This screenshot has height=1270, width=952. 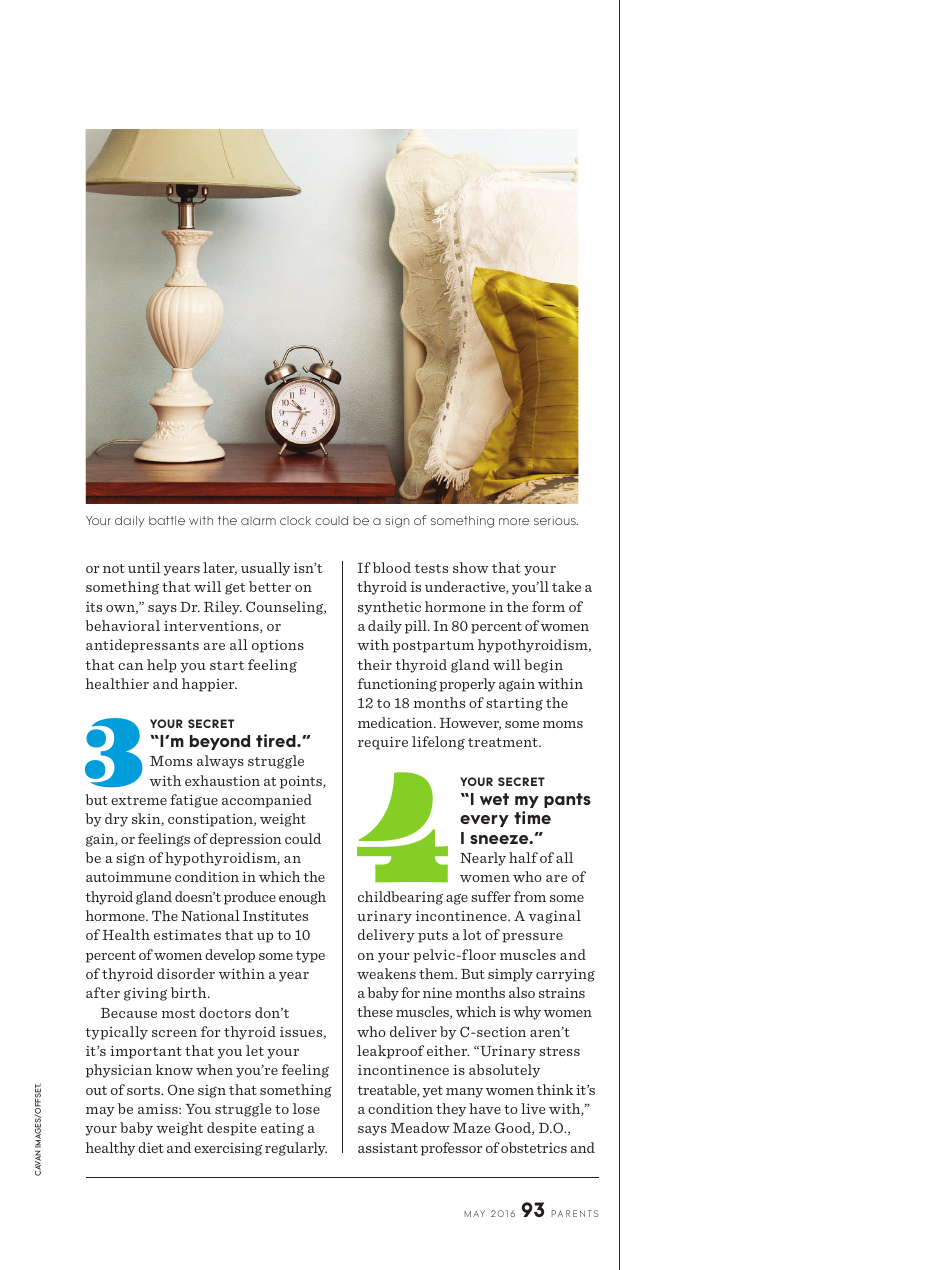 I want to click on accompanied, so click(x=267, y=801).
